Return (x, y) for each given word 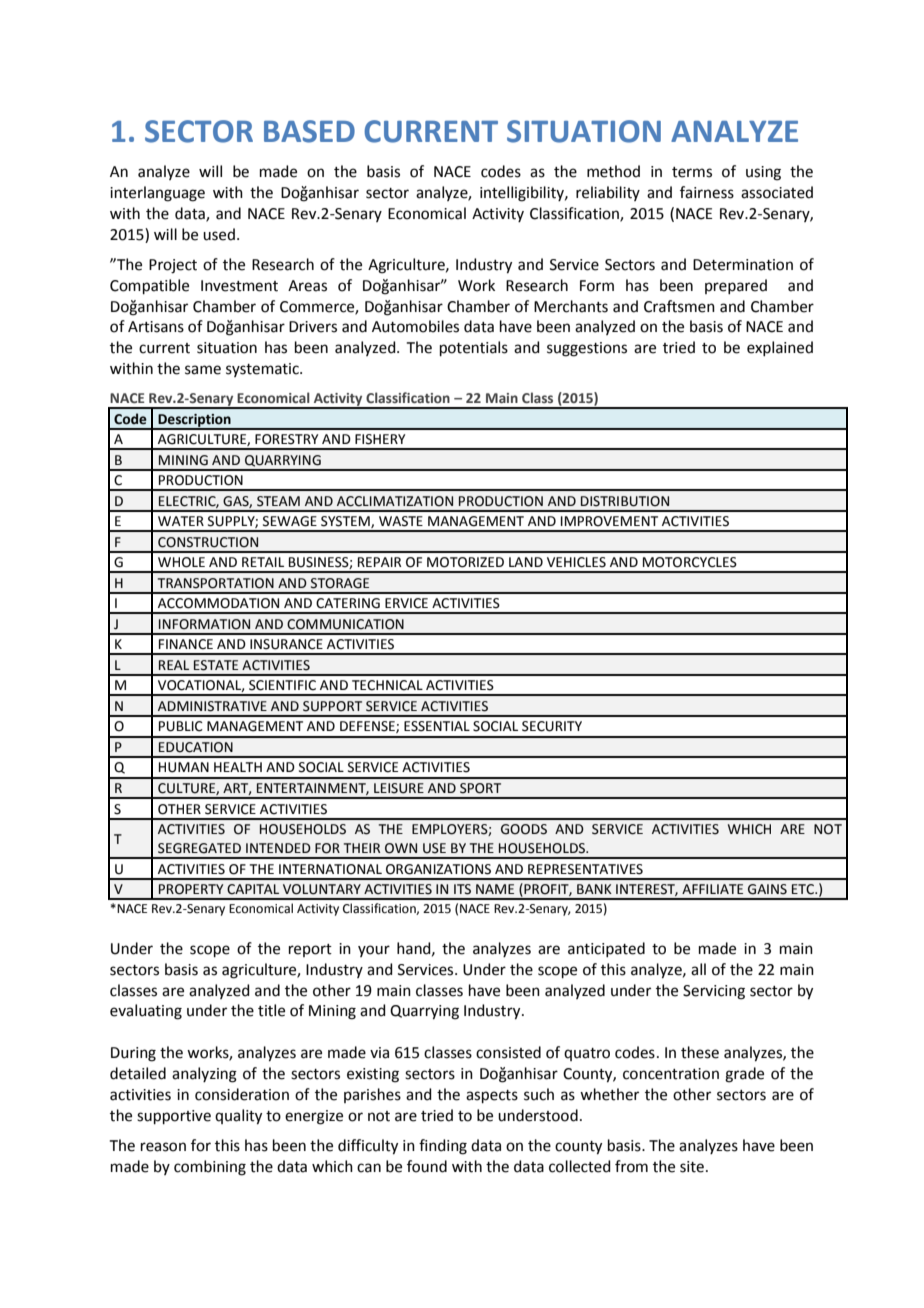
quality (238, 1117)
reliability (608, 193)
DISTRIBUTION (625, 501)
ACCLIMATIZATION (395, 501)
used (219, 234)
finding (443, 1147)
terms (692, 172)
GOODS (524, 829)
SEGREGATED (199, 848)
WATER (181, 521)
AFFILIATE (712, 889)
